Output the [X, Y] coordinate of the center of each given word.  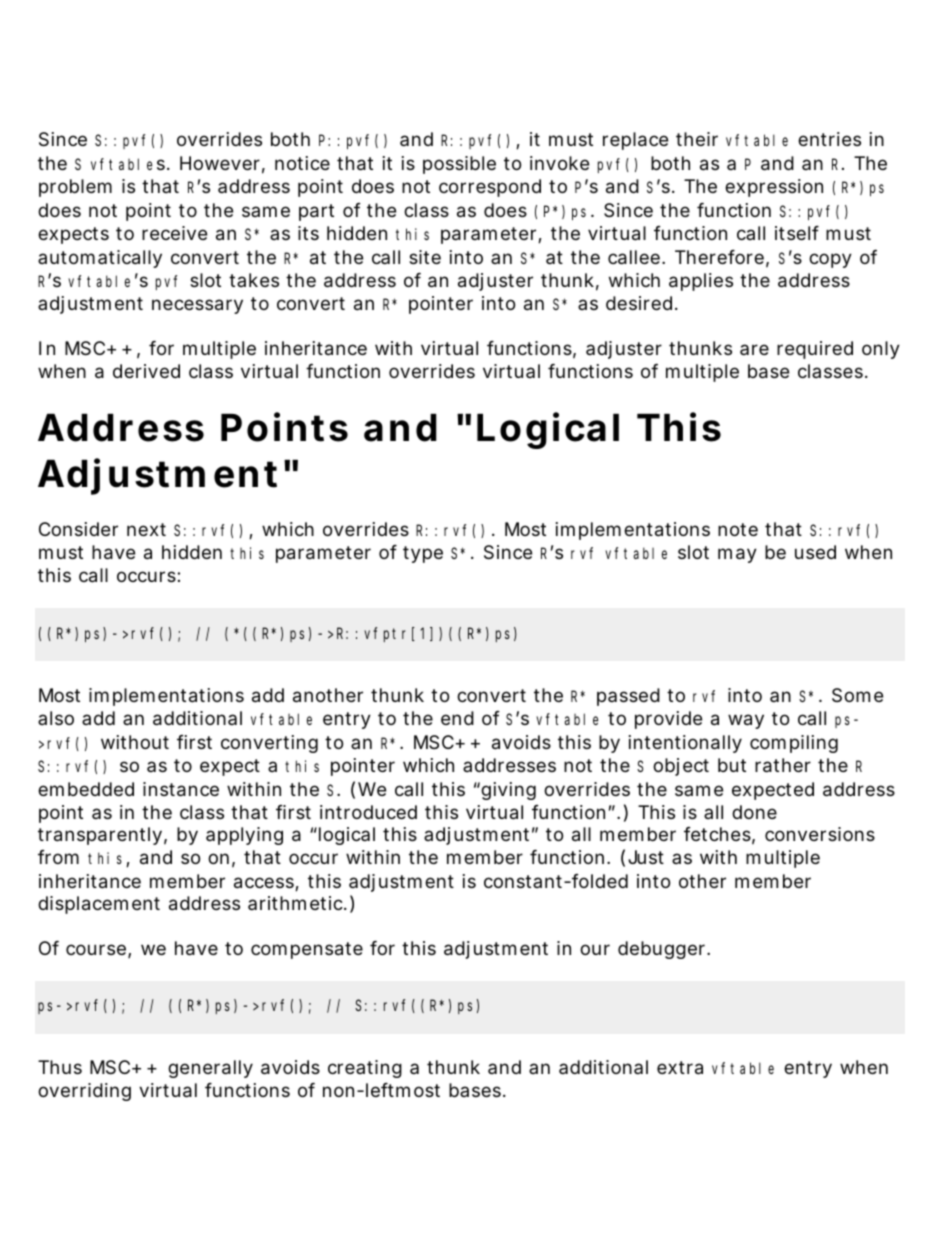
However [220, 163]
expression [774, 188]
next [146, 529]
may [737, 555]
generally [210, 1069]
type [423, 554]
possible [459, 165]
